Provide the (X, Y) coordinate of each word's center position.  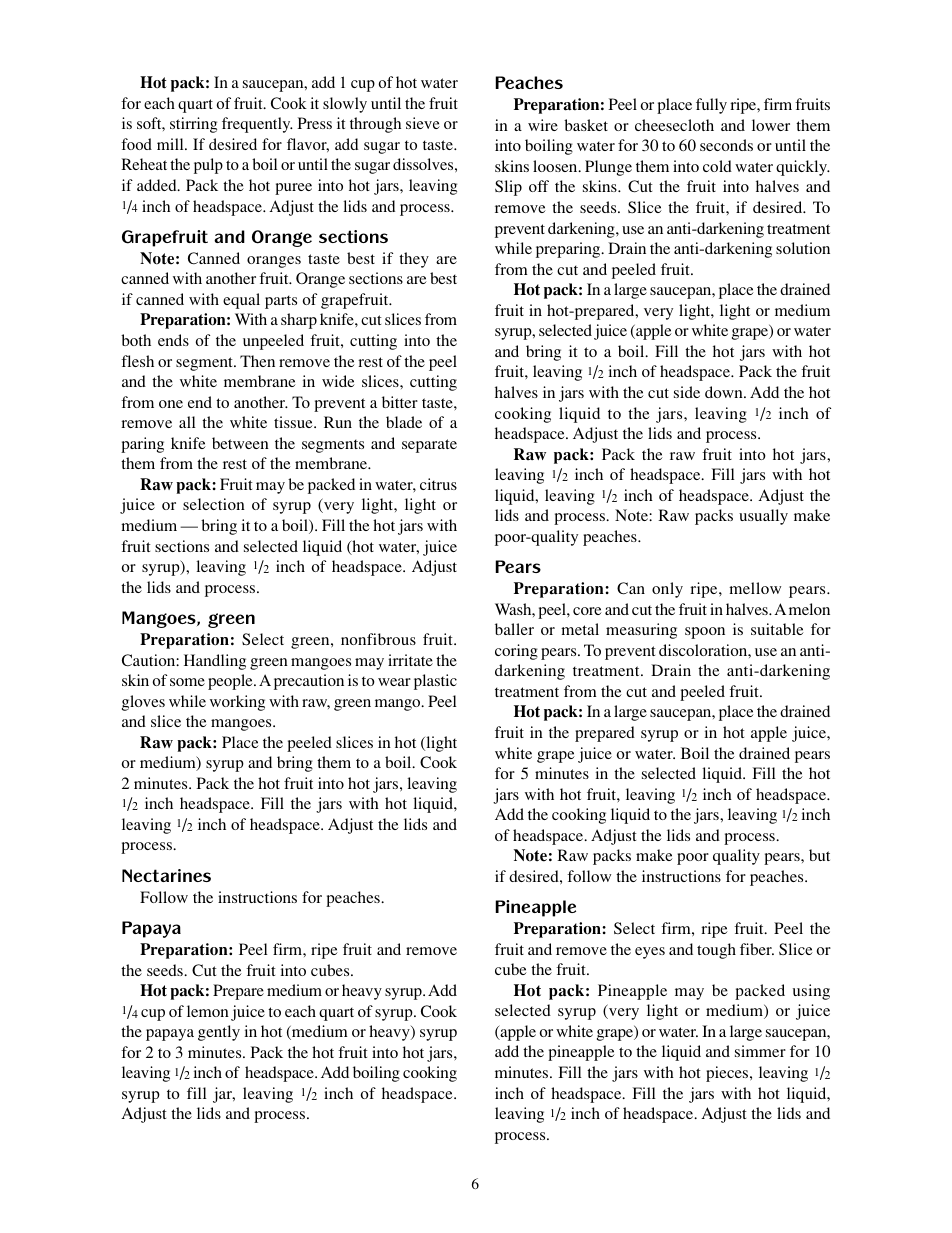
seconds (726, 145)
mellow (755, 588)
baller (514, 629)
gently (219, 1033)
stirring (193, 125)
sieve (423, 123)
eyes (650, 953)
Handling (215, 662)
